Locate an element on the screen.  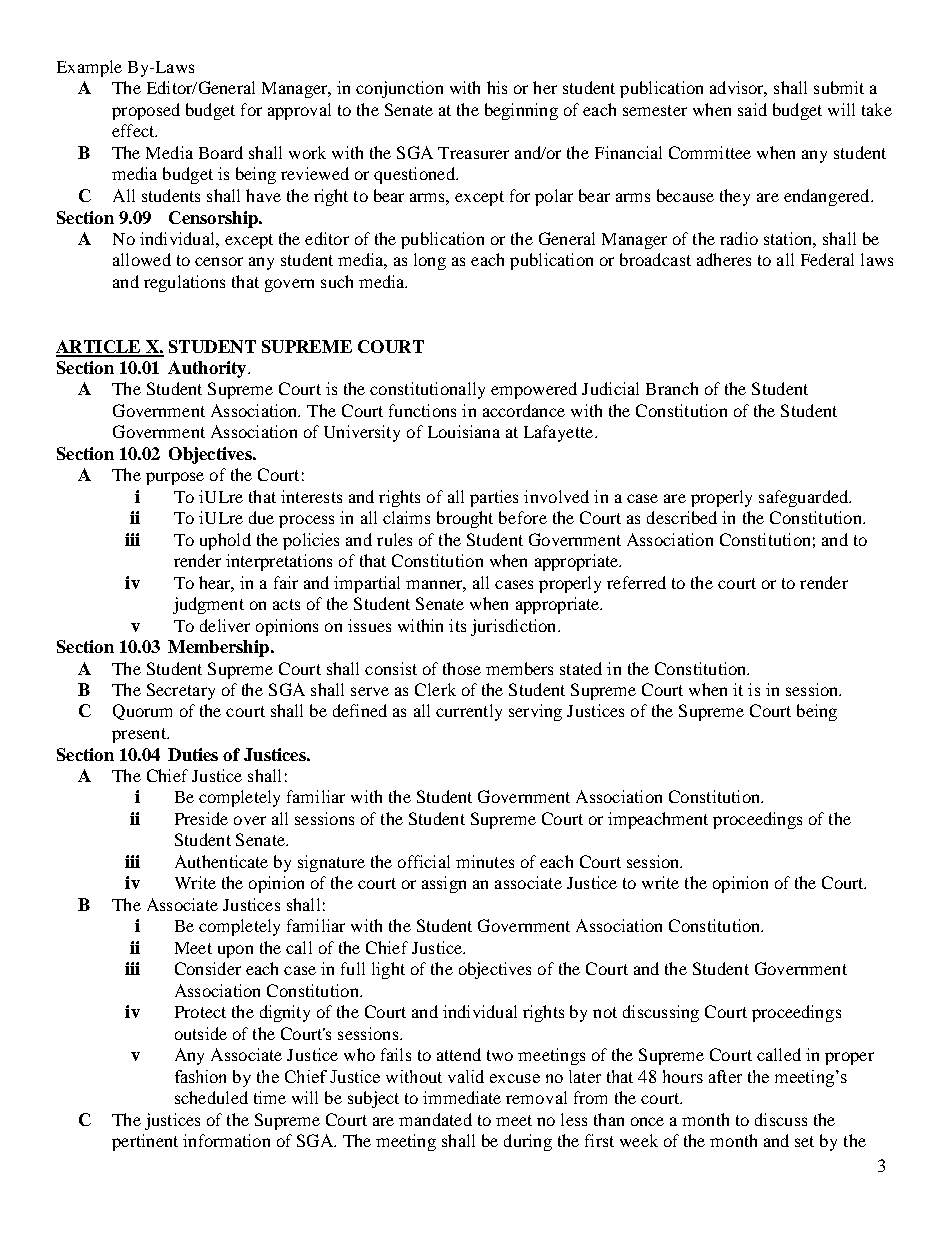
safeguarded is located at coordinates (805, 498).
